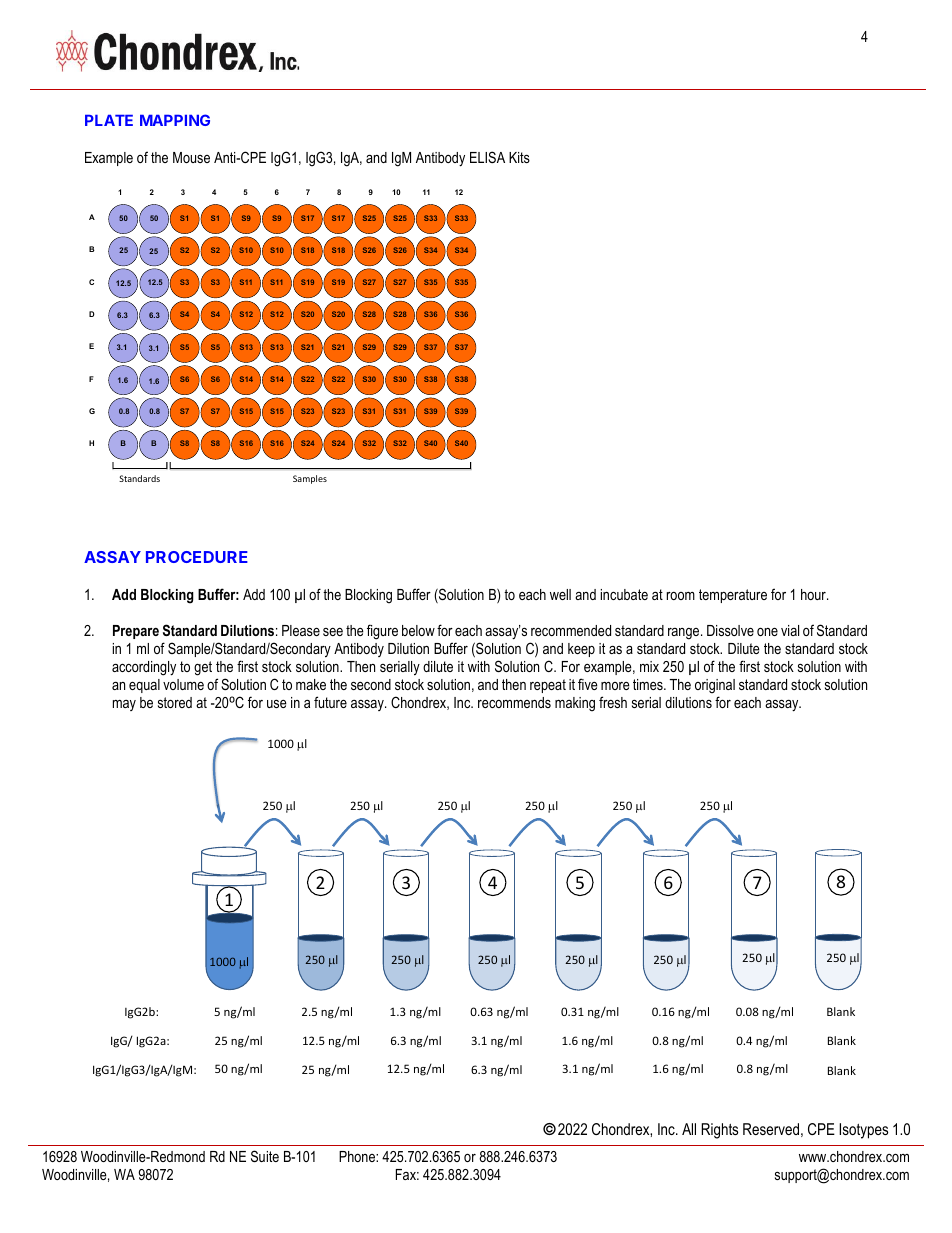  Describe the element at coordinates (418, 630) in the screenshot. I see `below` at that location.
